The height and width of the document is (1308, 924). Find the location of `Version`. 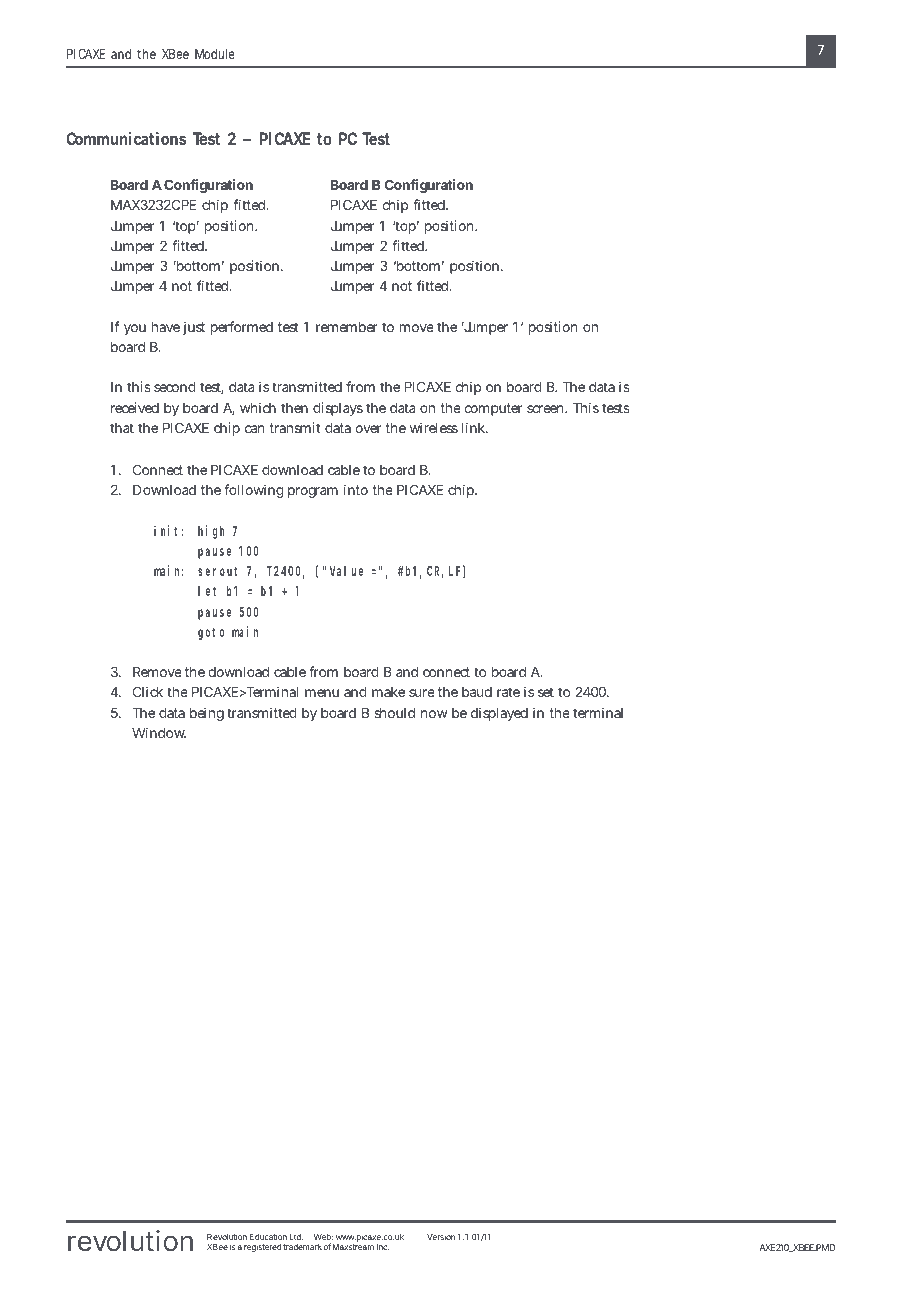

Version is located at coordinates (441, 1237).
